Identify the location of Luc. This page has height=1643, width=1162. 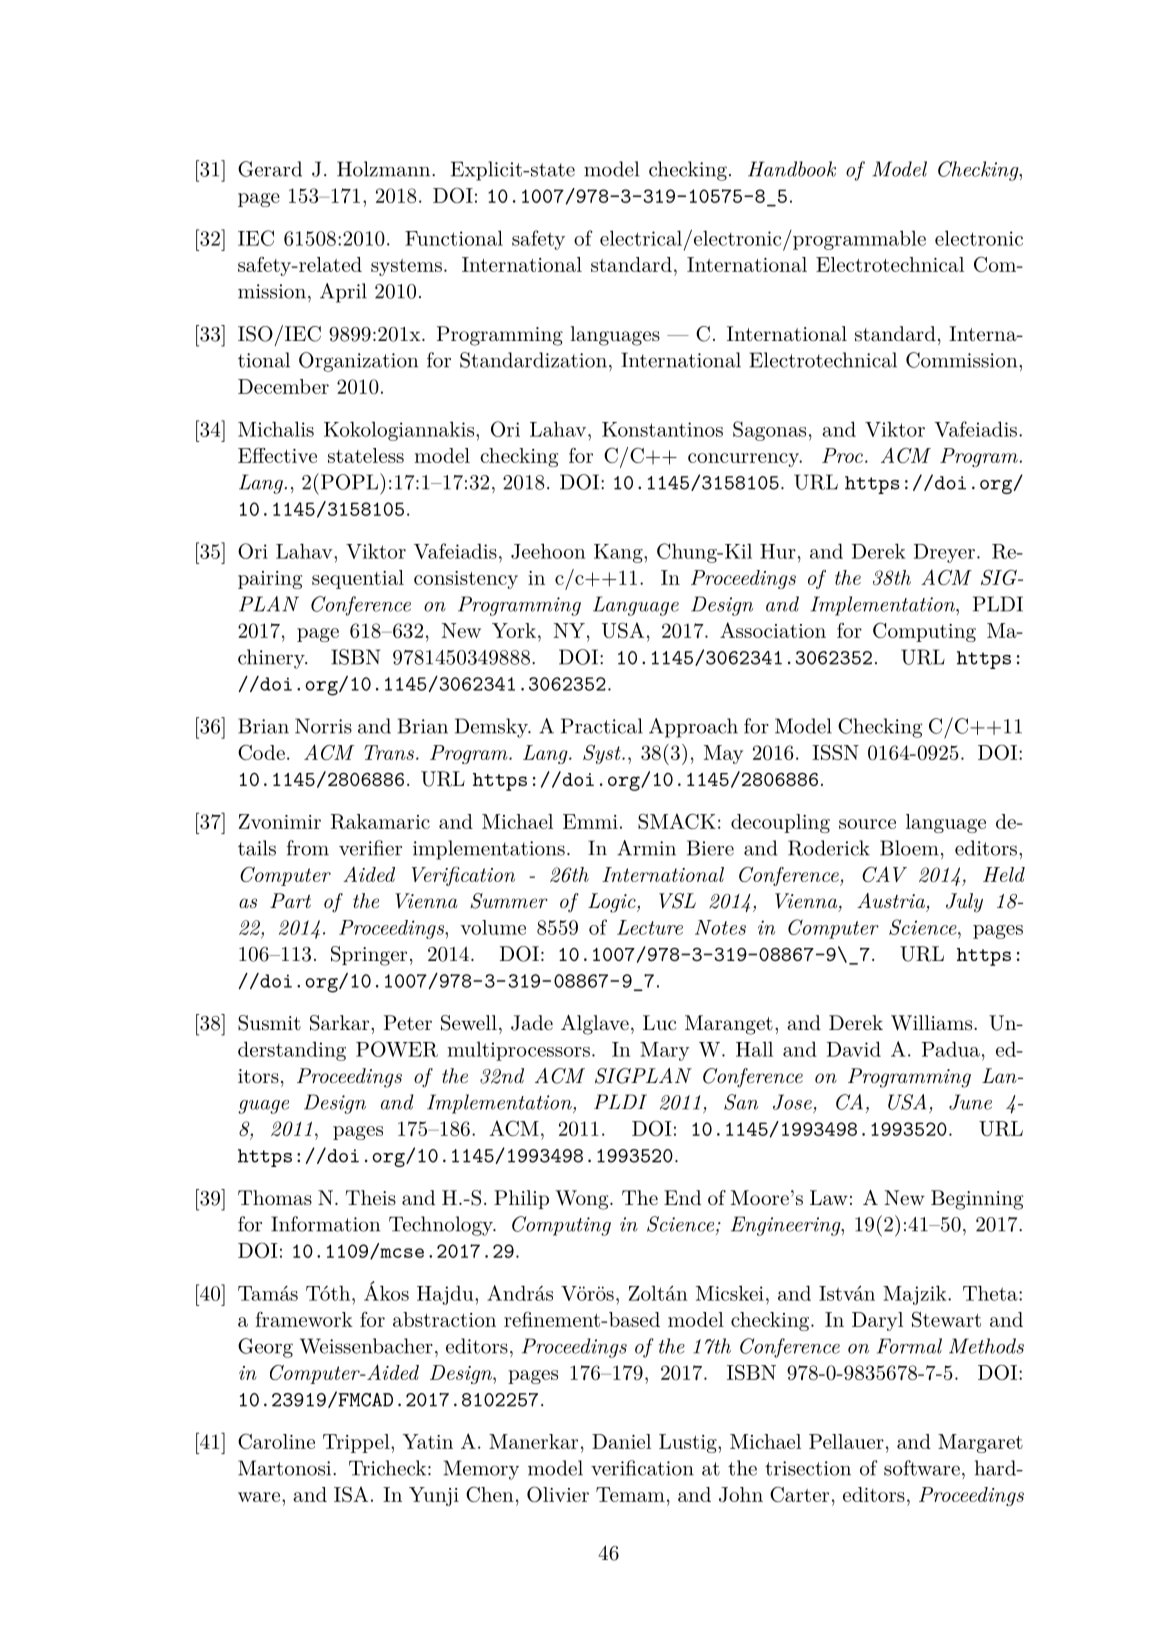
(659, 1022).
